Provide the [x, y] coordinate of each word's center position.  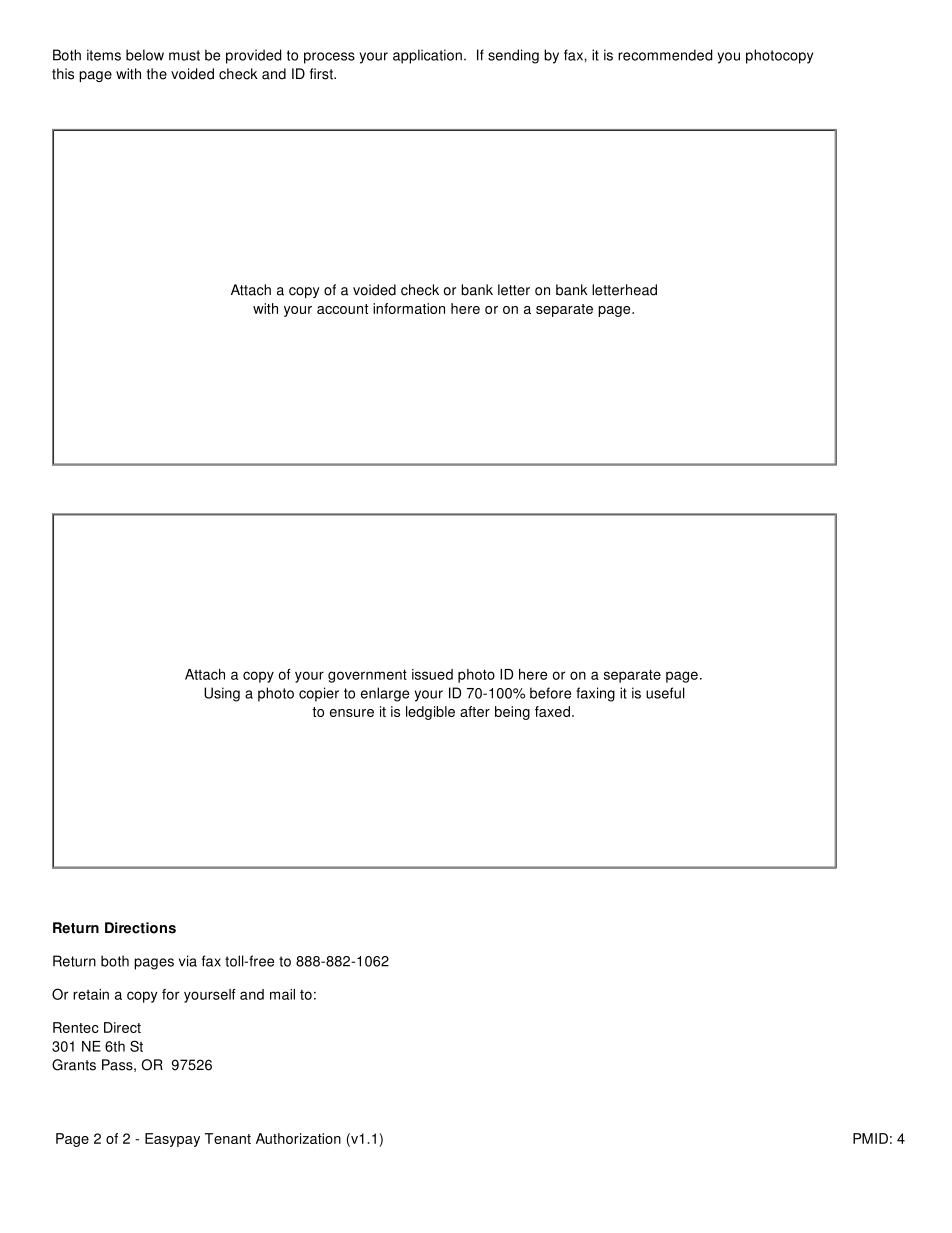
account [342, 309]
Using [222, 694]
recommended [665, 55]
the [157, 74]
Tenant [228, 1138]
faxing [595, 694]
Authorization [298, 1138]
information [409, 308]
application [427, 56]
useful [665, 693]
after [475, 711]
